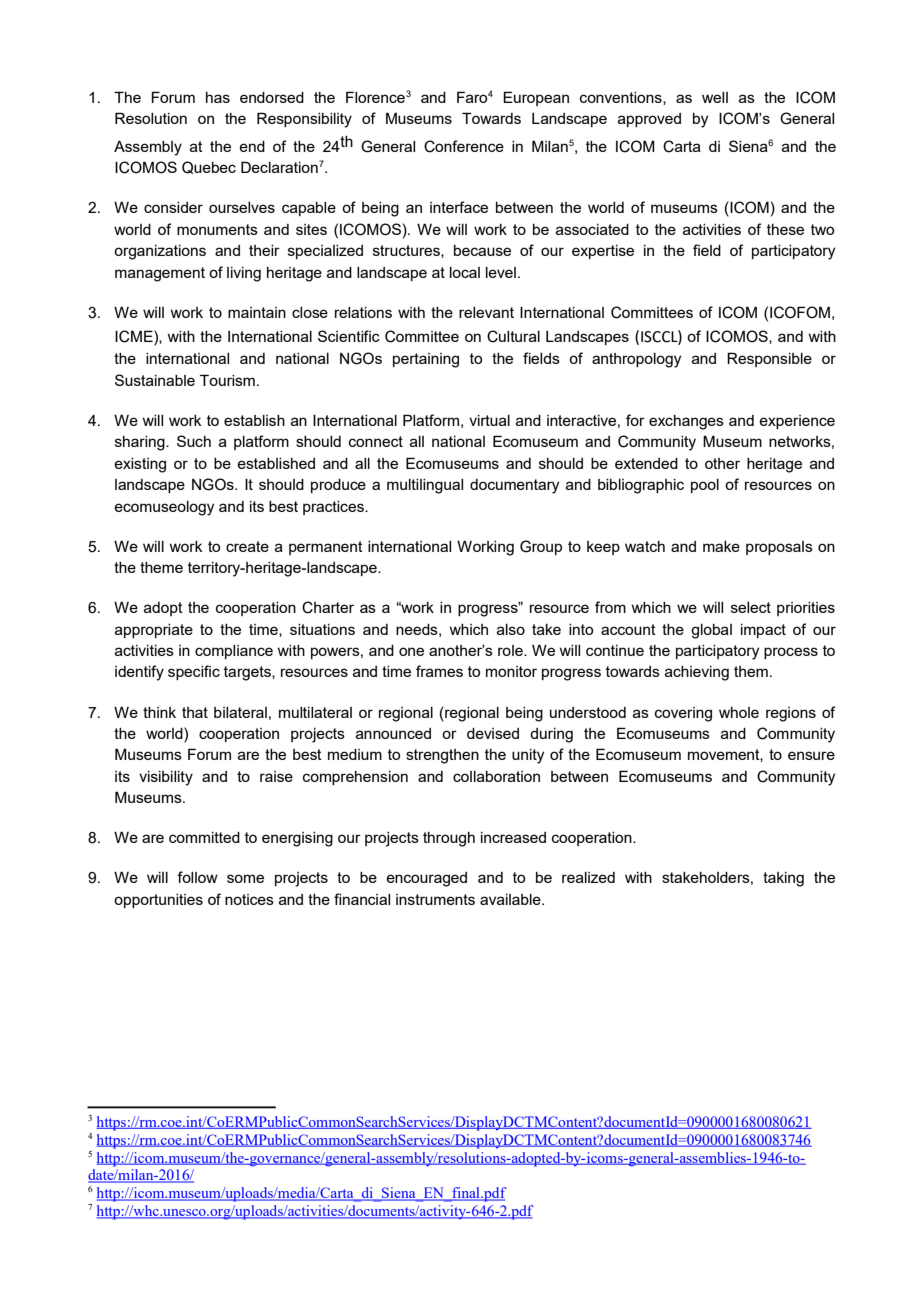 The width and height of the screenshot is (924, 1308). Describe the element at coordinates (218, 97) in the screenshot. I see `has` at that location.
